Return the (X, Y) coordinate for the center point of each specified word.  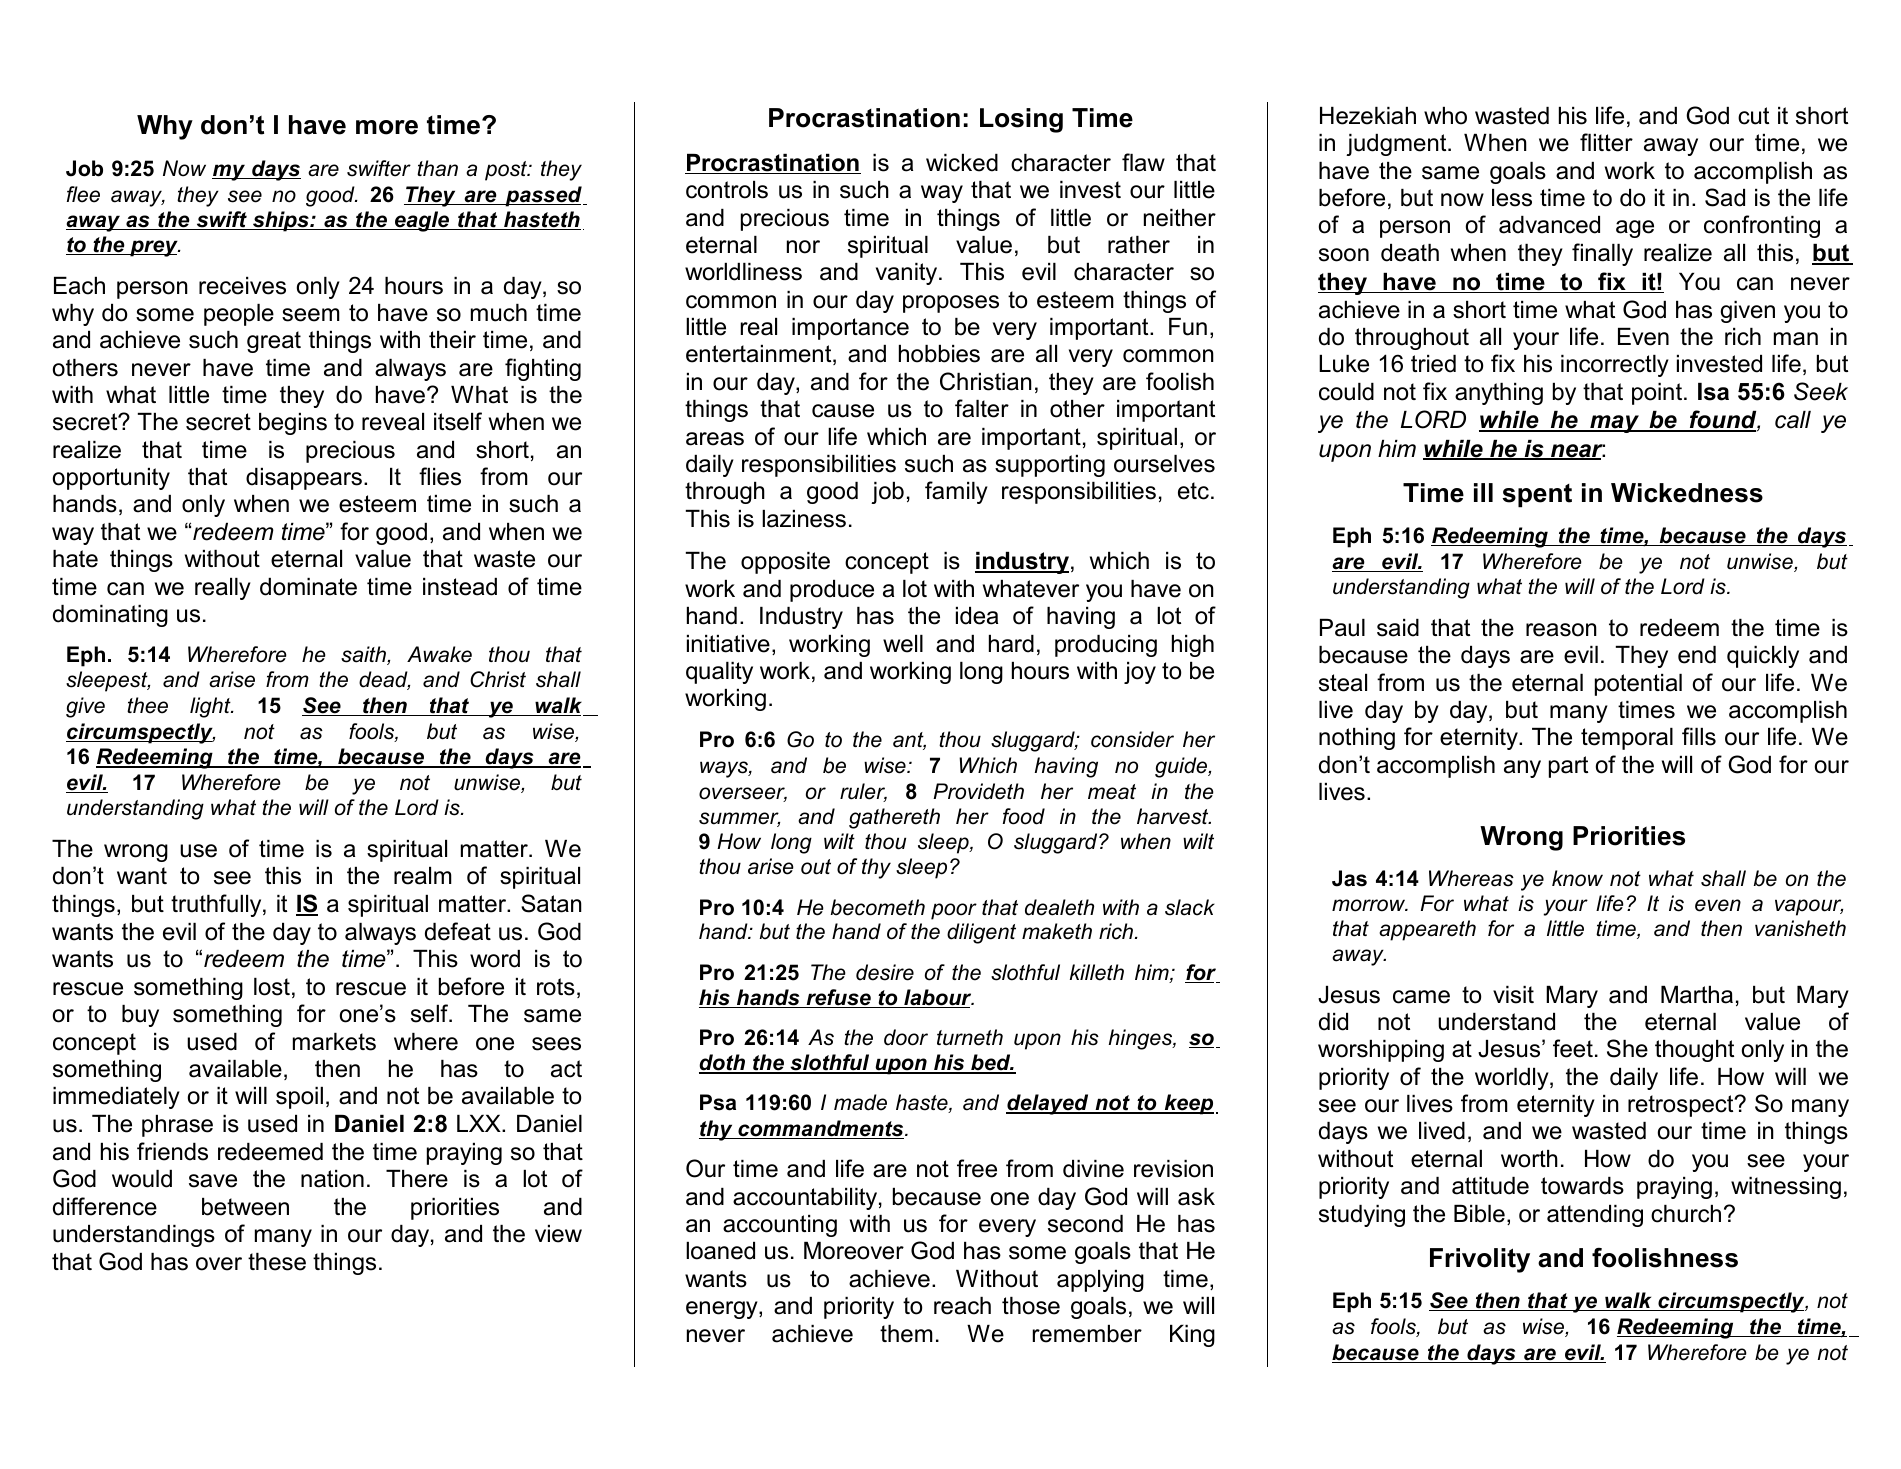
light (211, 707)
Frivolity (1480, 1260)
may (1614, 424)
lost (272, 987)
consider (1132, 739)
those (1031, 1306)
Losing (1021, 120)
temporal (1627, 739)
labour (938, 998)
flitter (1606, 142)
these (277, 1262)
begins (293, 424)
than (437, 168)
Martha (1697, 995)
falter (982, 408)
